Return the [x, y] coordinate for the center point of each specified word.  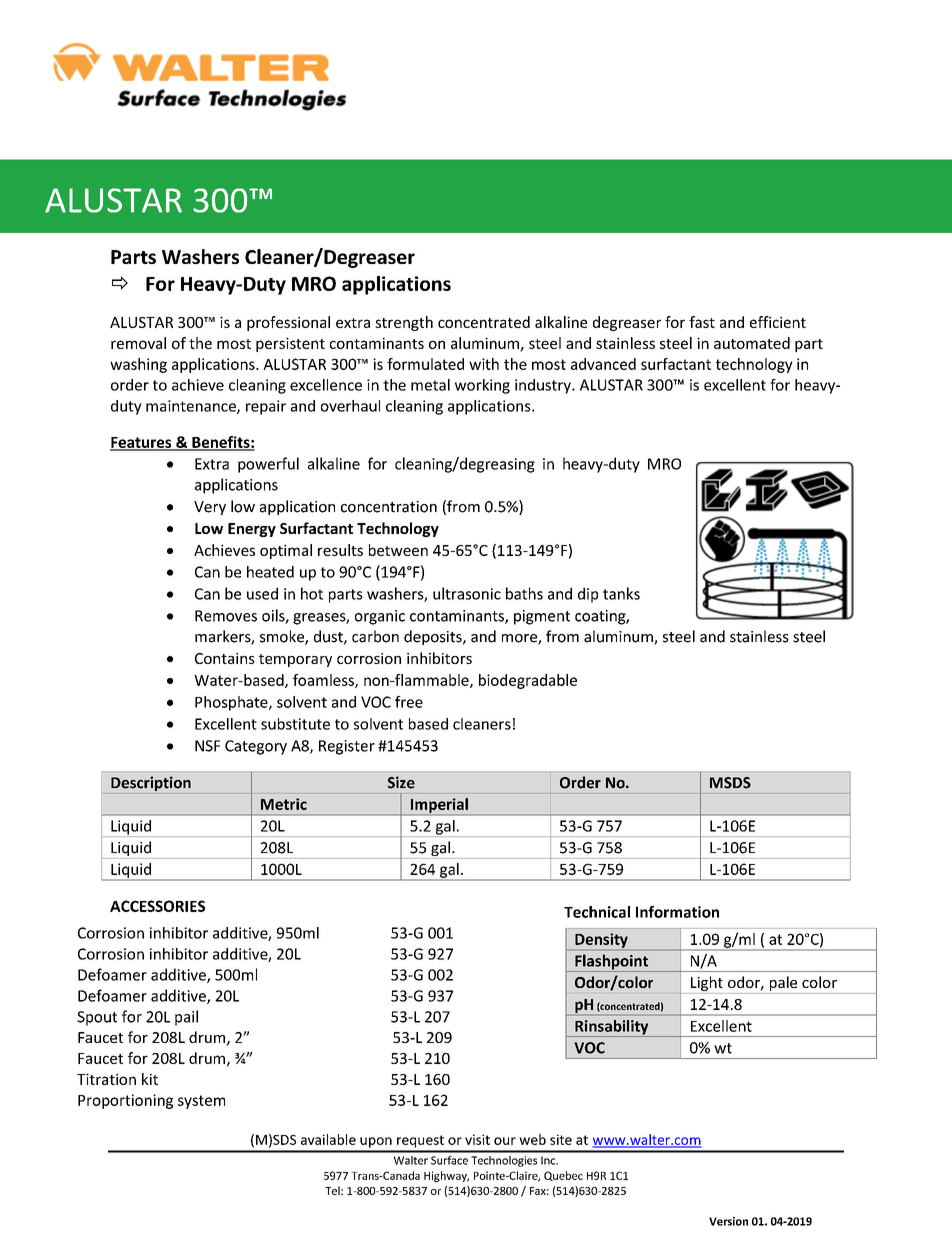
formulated [425, 364]
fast [702, 322]
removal [138, 343]
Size [401, 782]
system [201, 1102]
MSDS [730, 783]
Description [151, 783]
